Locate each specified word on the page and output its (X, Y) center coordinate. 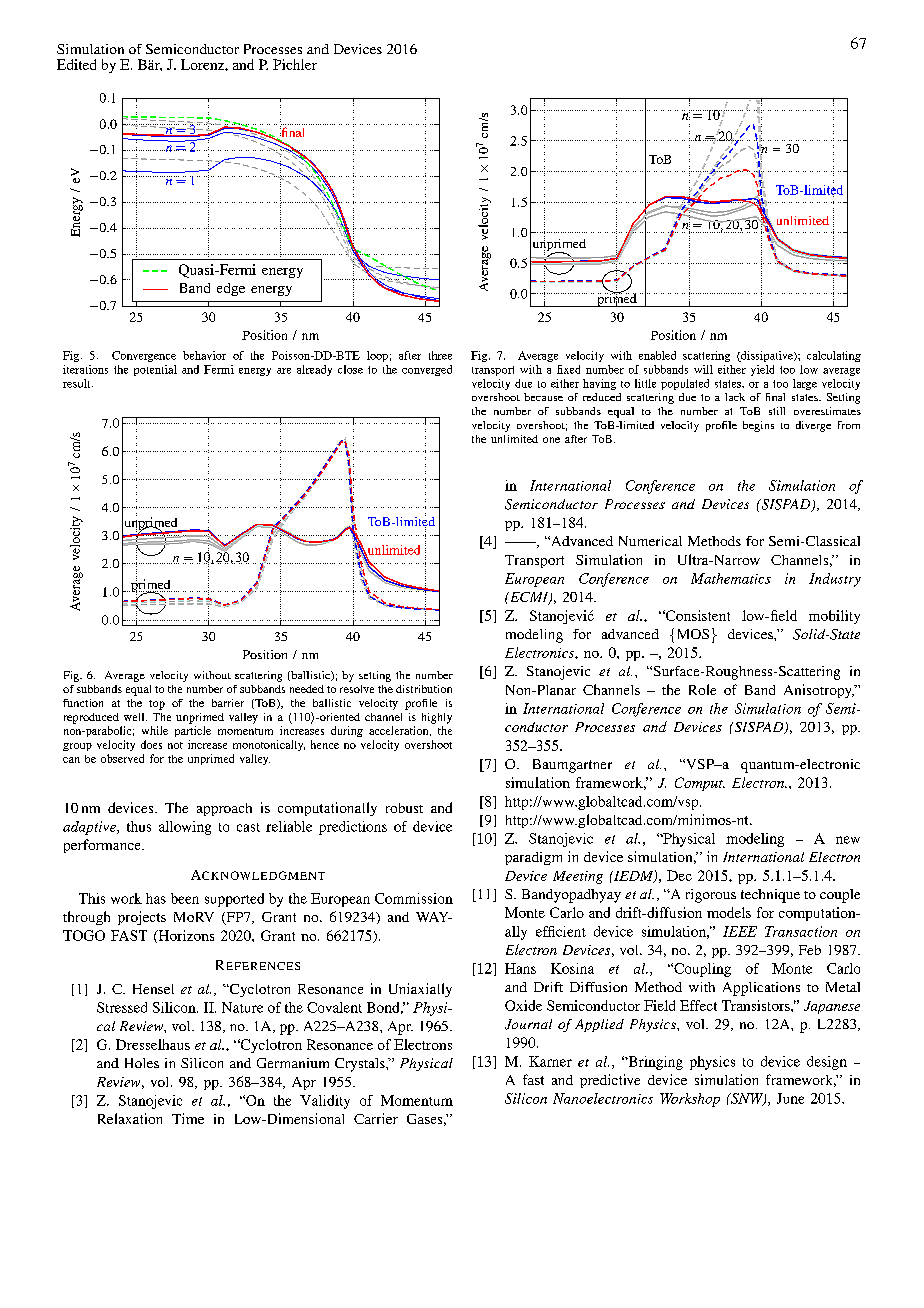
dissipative (767, 356)
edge (231, 289)
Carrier (376, 1118)
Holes (142, 1063)
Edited (76, 64)
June (790, 1098)
